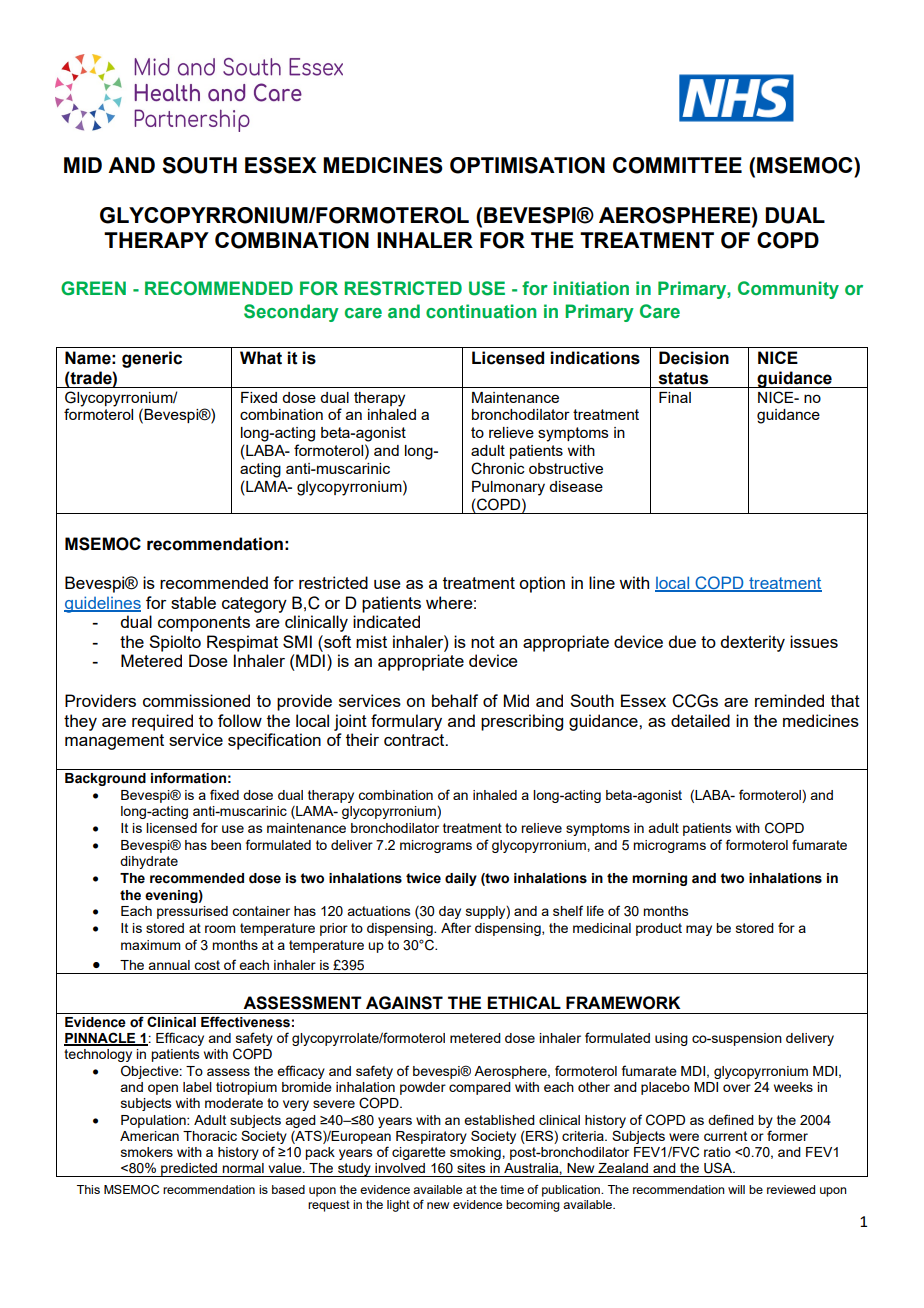 This image has height=1308, width=924. I want to click on dexterity, so click(752, 643).
